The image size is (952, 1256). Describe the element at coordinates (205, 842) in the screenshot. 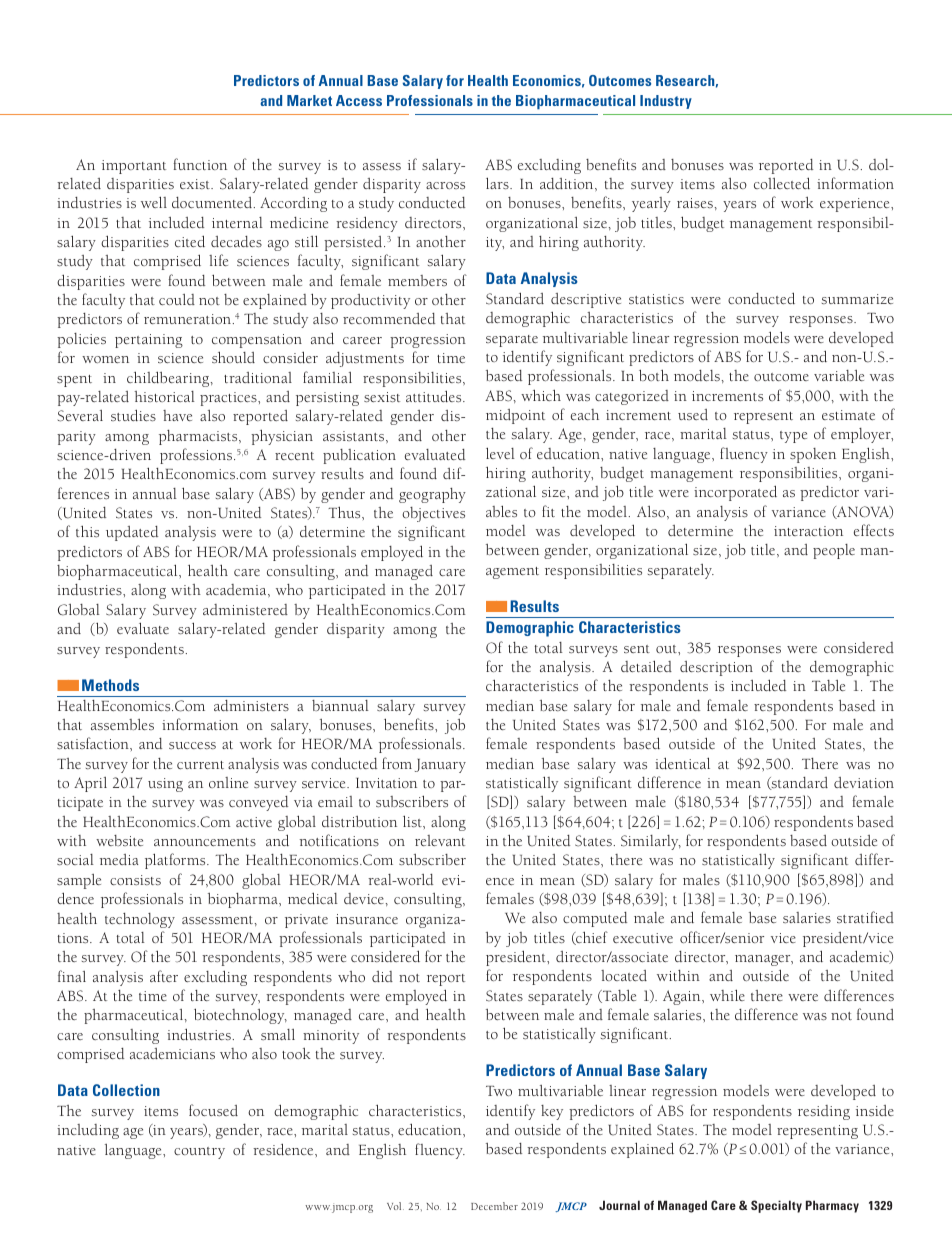

I see `announcements` at that location.
